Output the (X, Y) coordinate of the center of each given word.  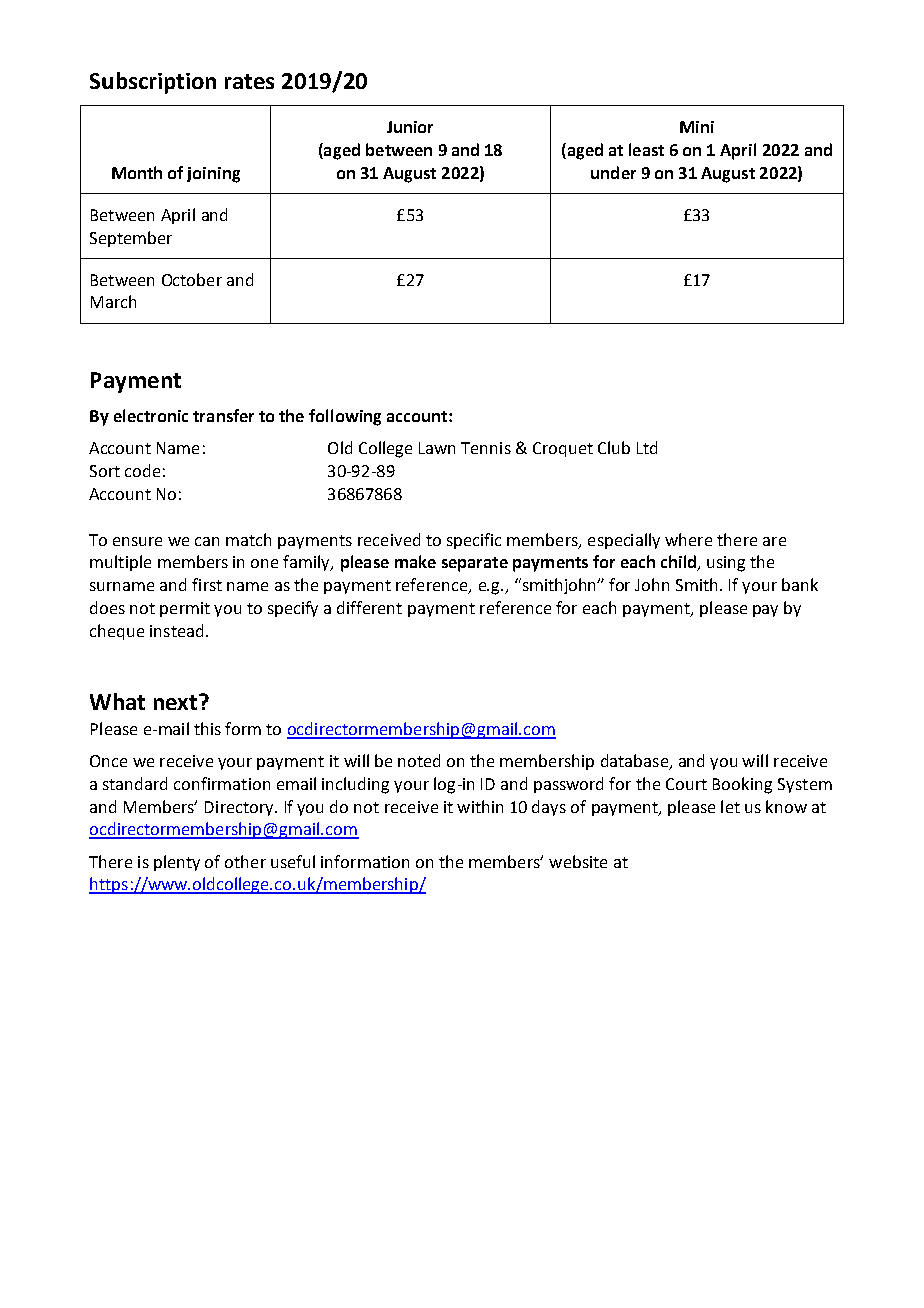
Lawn (437, 448)
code (142, 470)
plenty (177, 863)
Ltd (647, 447)
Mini (697, 127)
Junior (410, 127)
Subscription (153, 83)
